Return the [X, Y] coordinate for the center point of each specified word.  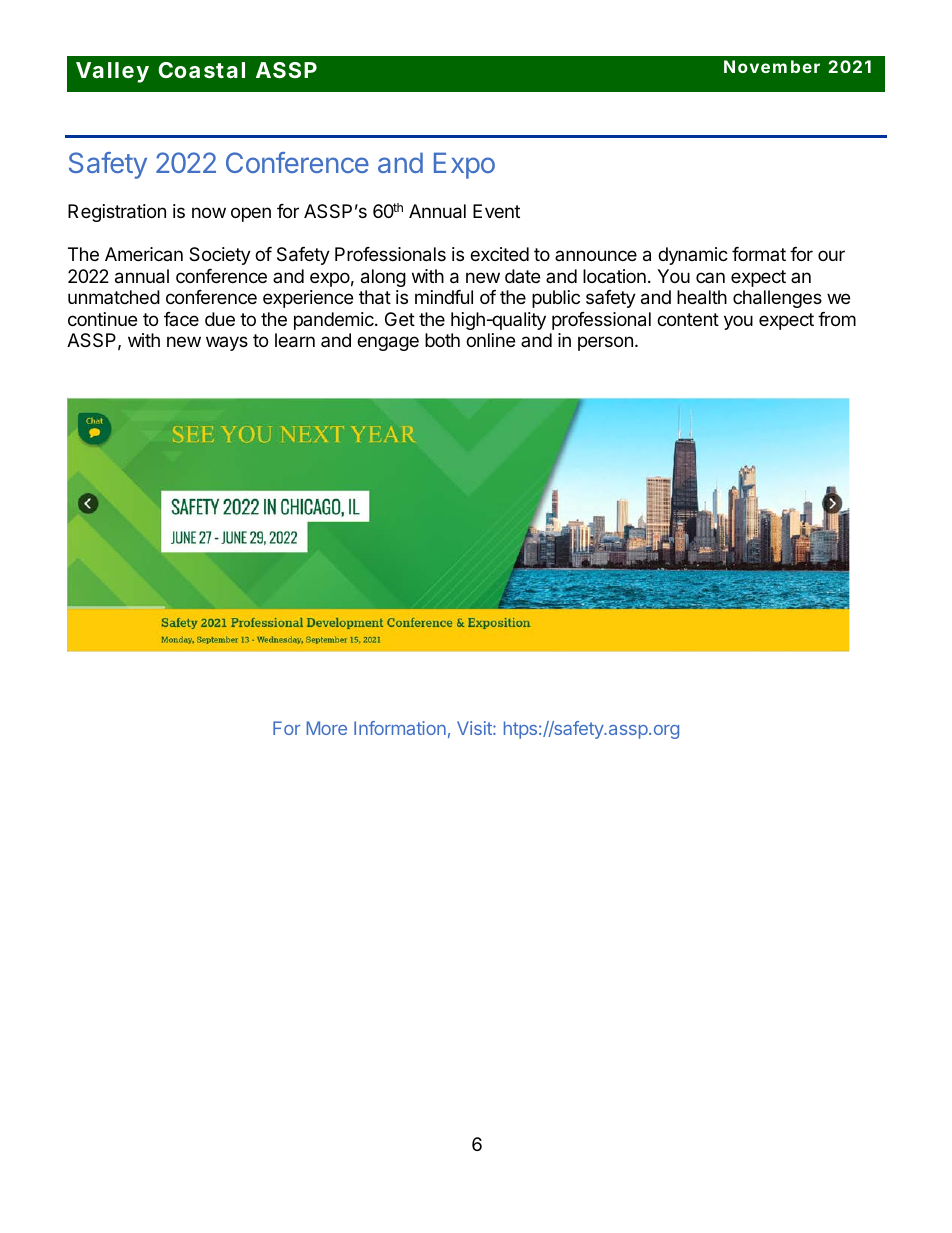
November [772, 66]
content [688, 319]
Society [220, 256]
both [442, 340]
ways [227, 343]
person [605, 343]
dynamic [693, 256]
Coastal [202, 70]
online [490, 340]
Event [496, 211]
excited [499, 254]
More [327, 728]
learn [295, 340]
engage [388, 343]
